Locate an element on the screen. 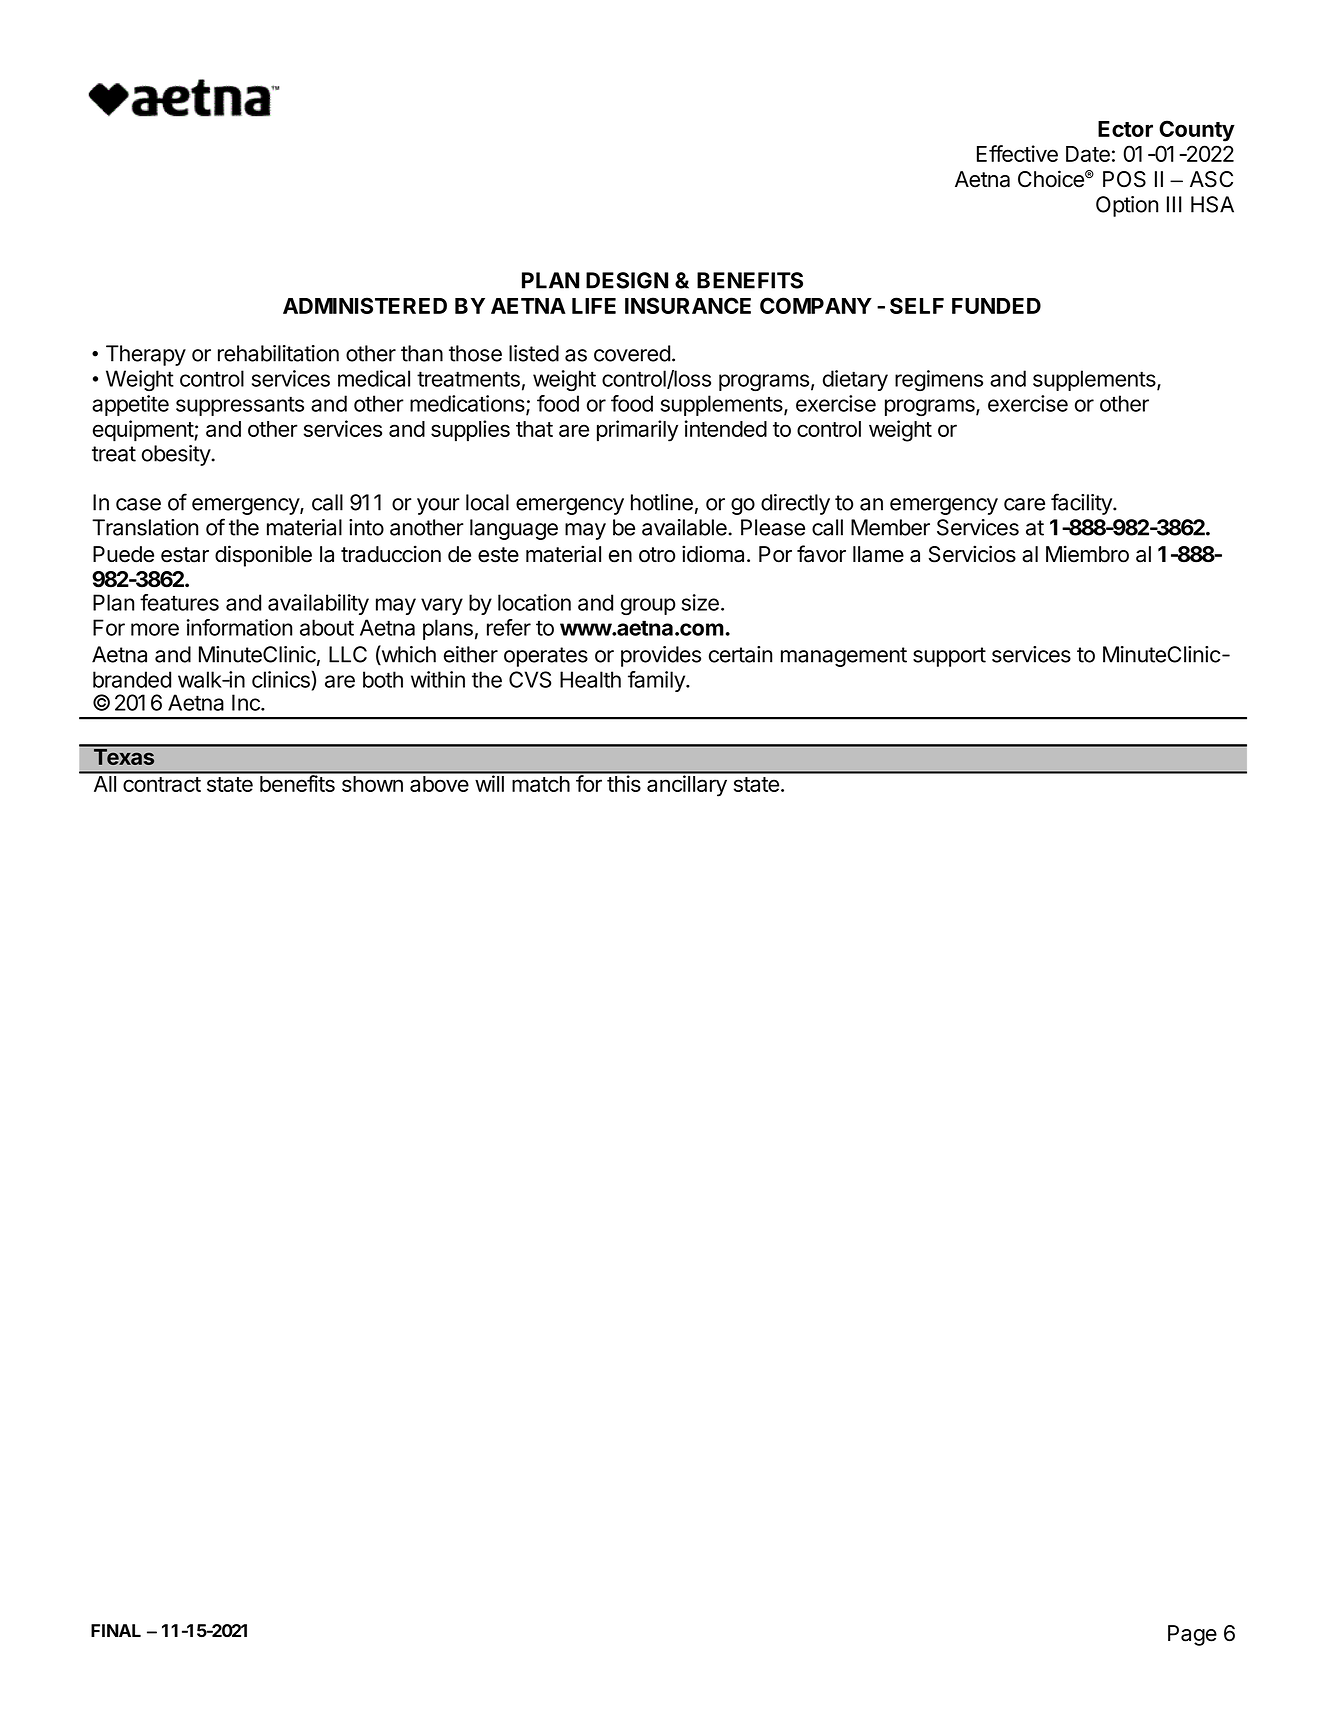  DESIGN is located at coordinates (627, 280).
